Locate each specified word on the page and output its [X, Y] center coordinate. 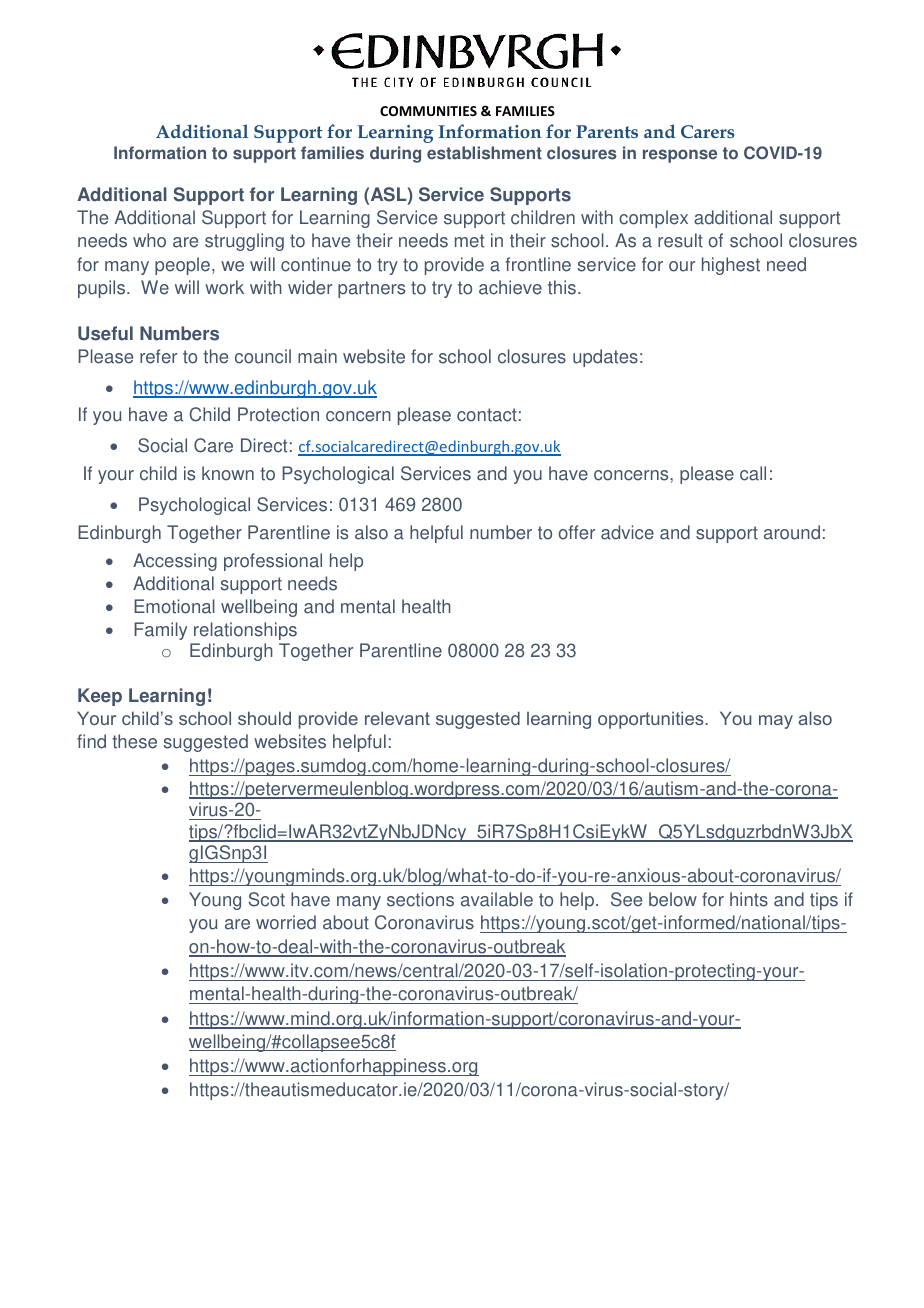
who [149, 240]
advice [627, 532]
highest [731, 266]
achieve [510, 287]
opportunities [652, 720]
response [680, 156]
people [182, 266]
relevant [397, 718]
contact [487, 415]
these [134, 741]
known [228, 473]
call [753, 473]
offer [577, 532]
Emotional [174, 606]
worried [286, 922]
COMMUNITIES [428, 111]
